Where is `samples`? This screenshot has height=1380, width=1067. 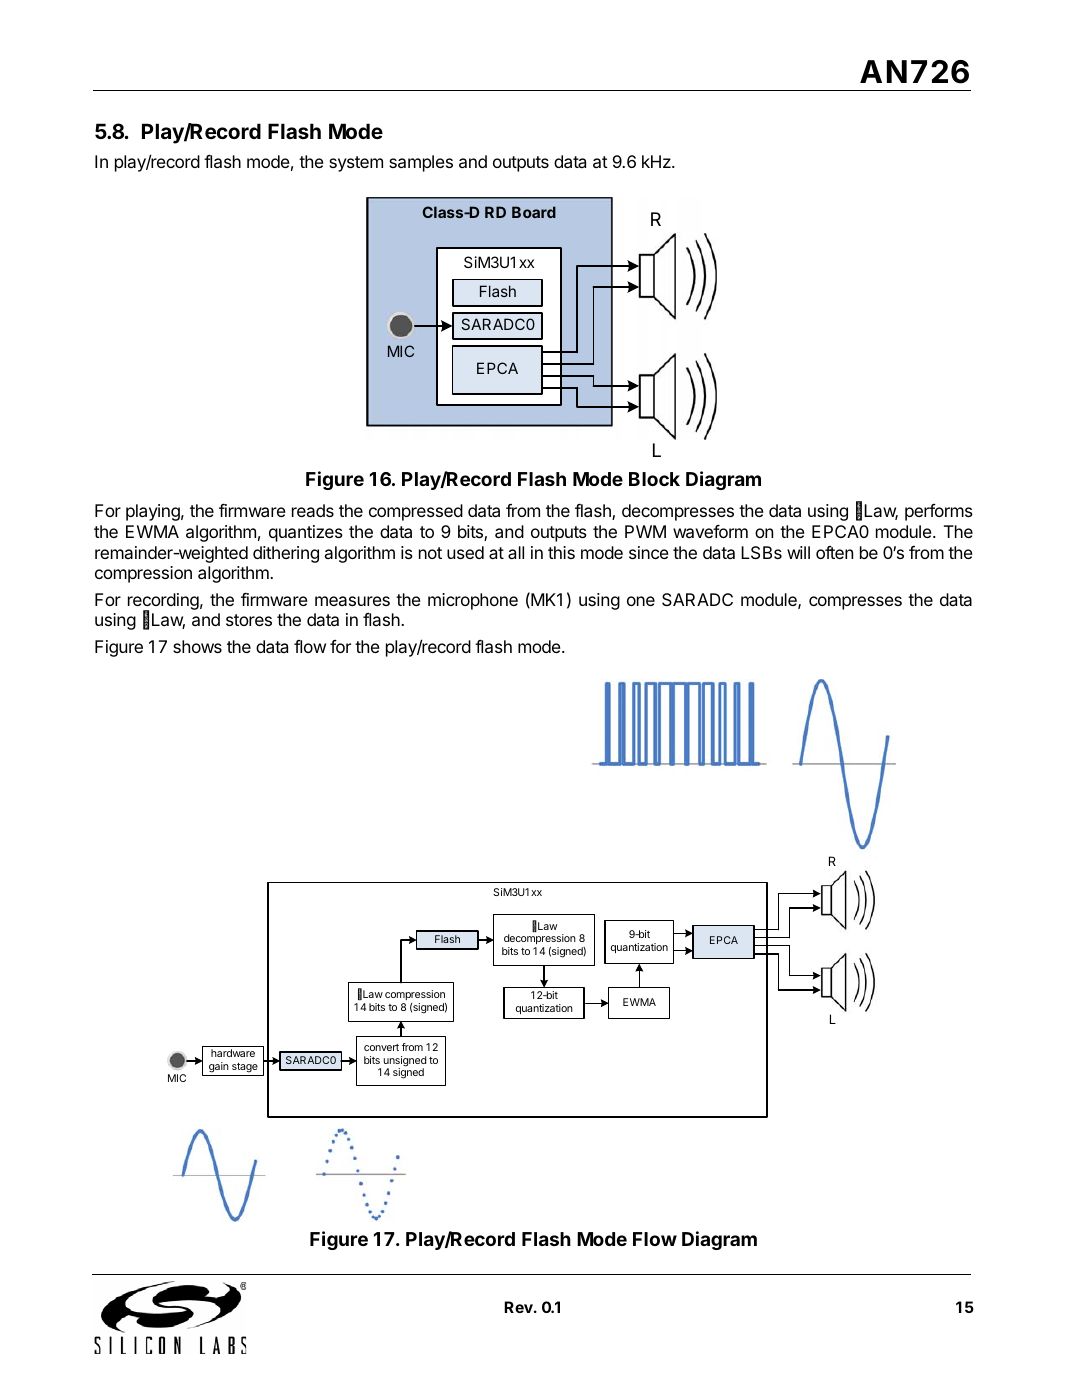
samples is located at coordinates (421, 163).
